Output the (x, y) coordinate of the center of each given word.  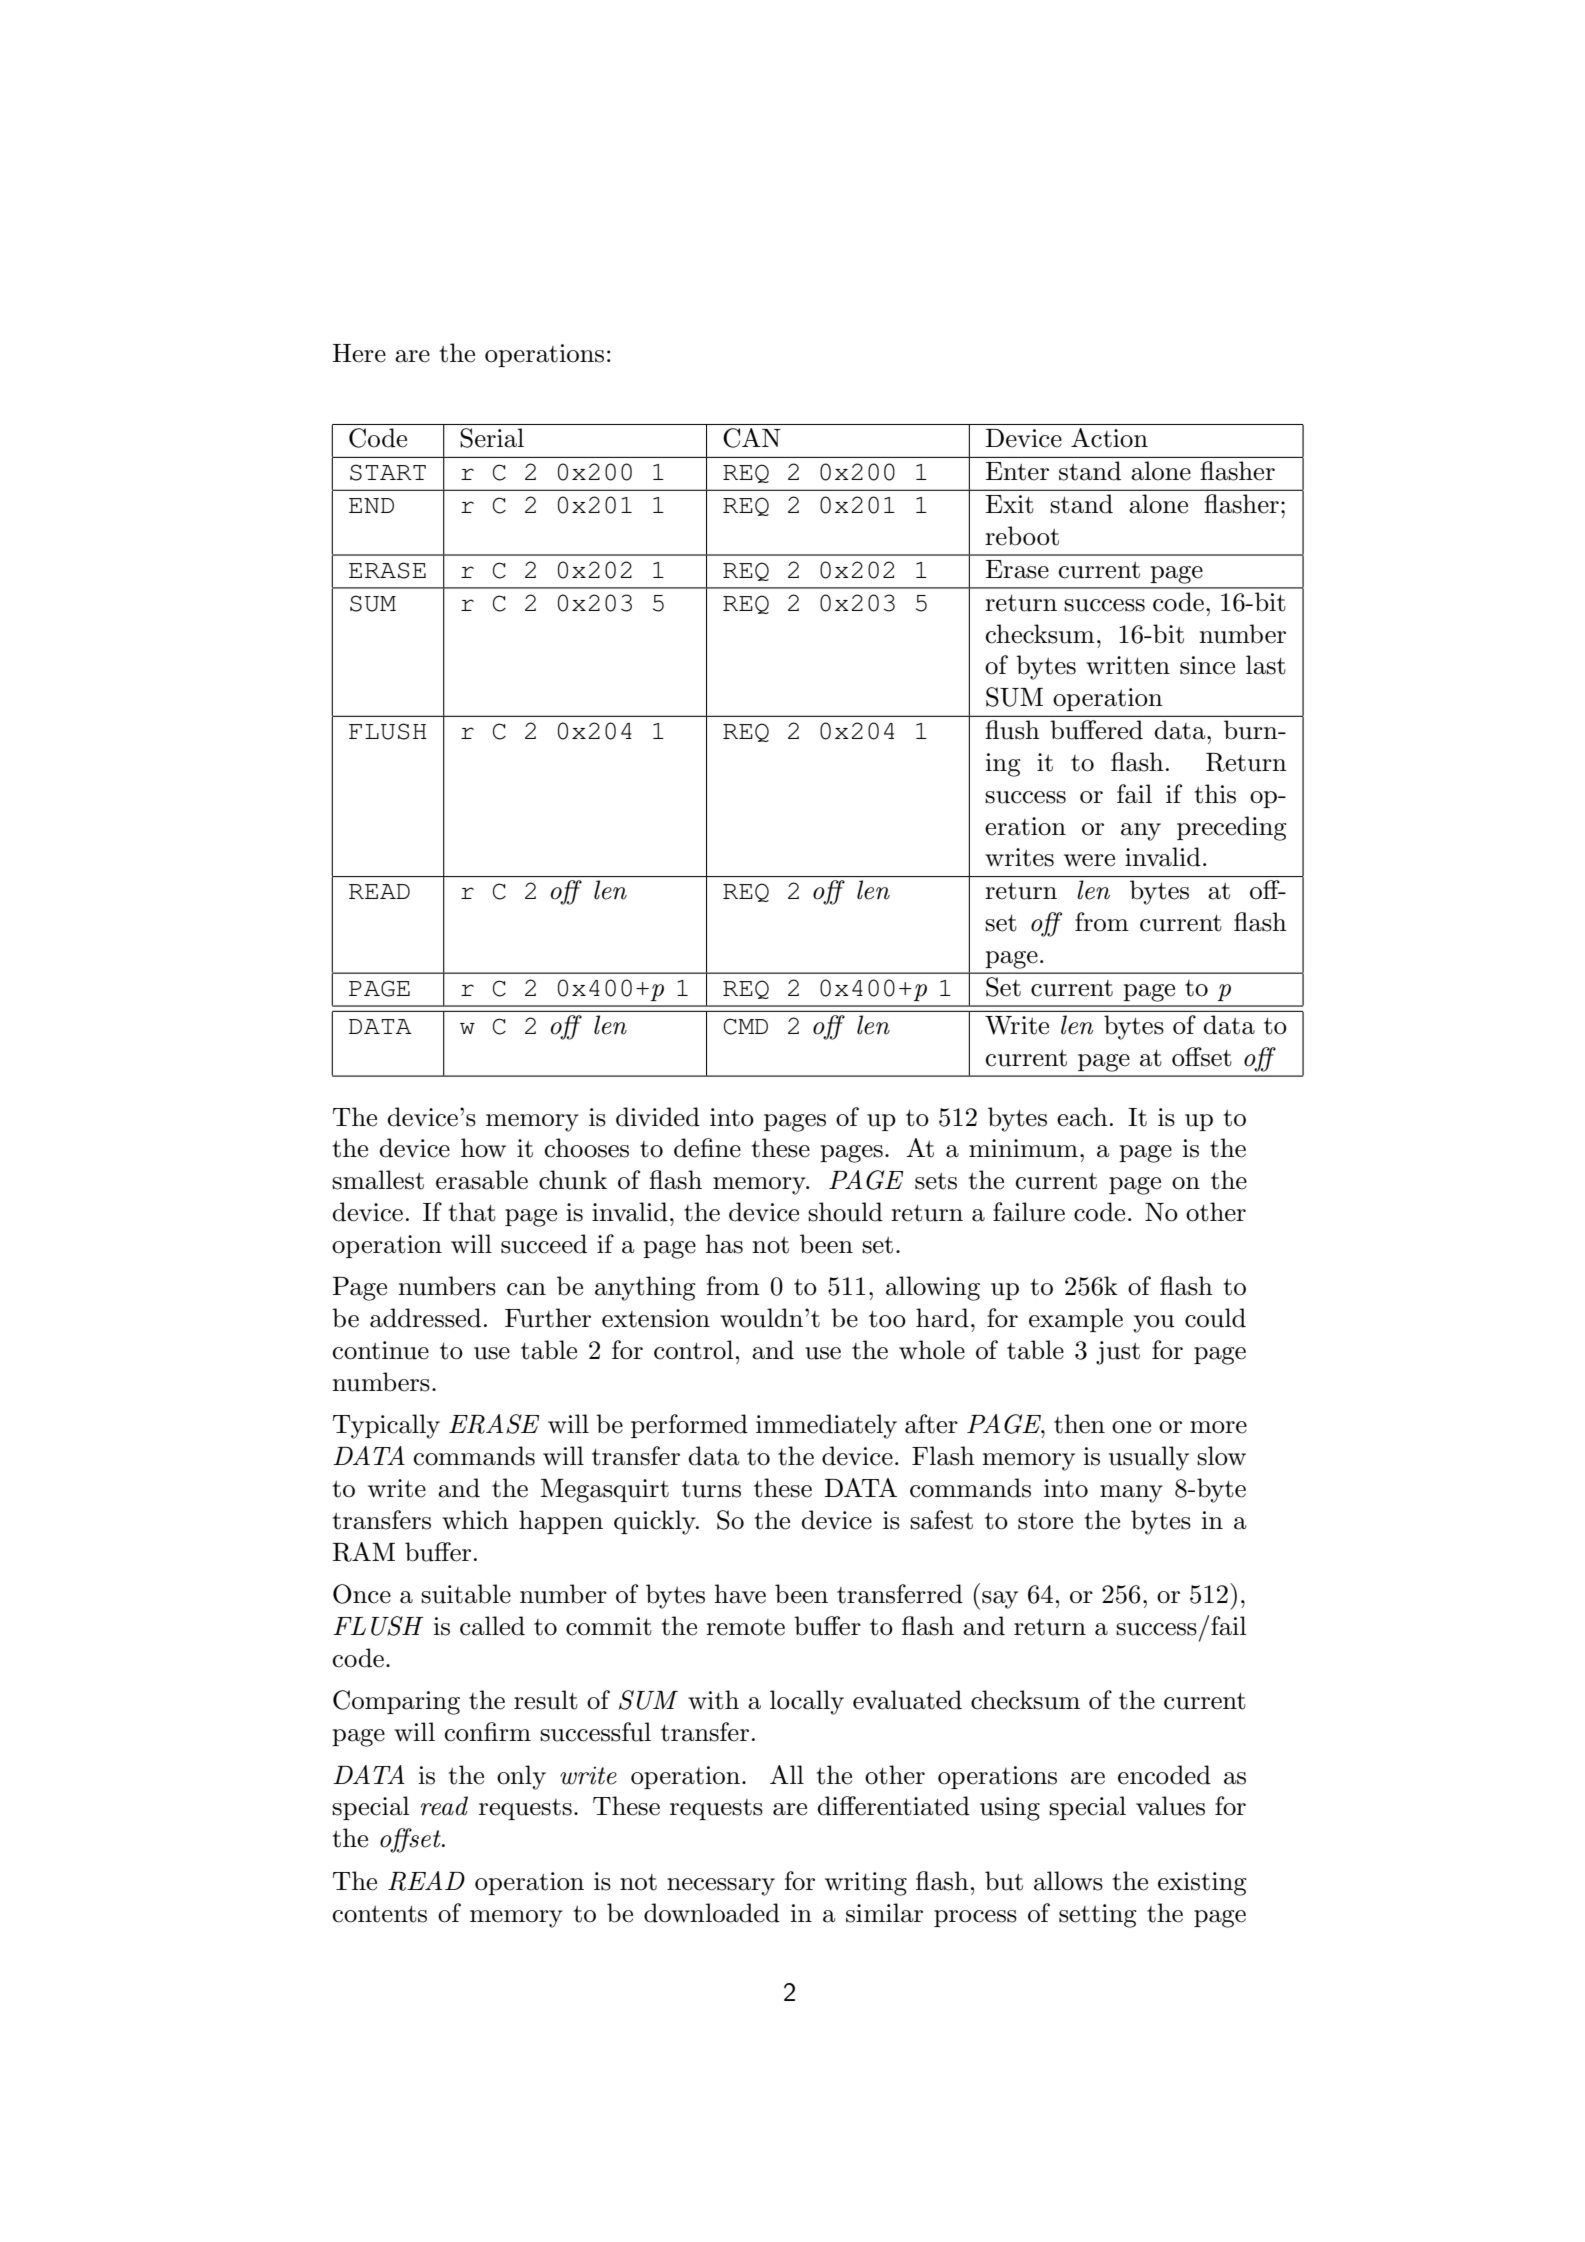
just (1118, 1353)
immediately (826, 1426)
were (1089, 860)
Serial (492, 438)
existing (1202, 1884)
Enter (1017, 471)
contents (380, 1914)
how (483, 1148)
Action (1109, 438)
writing (866, 1884)
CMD (746, 1026)
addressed (425, 1318)
